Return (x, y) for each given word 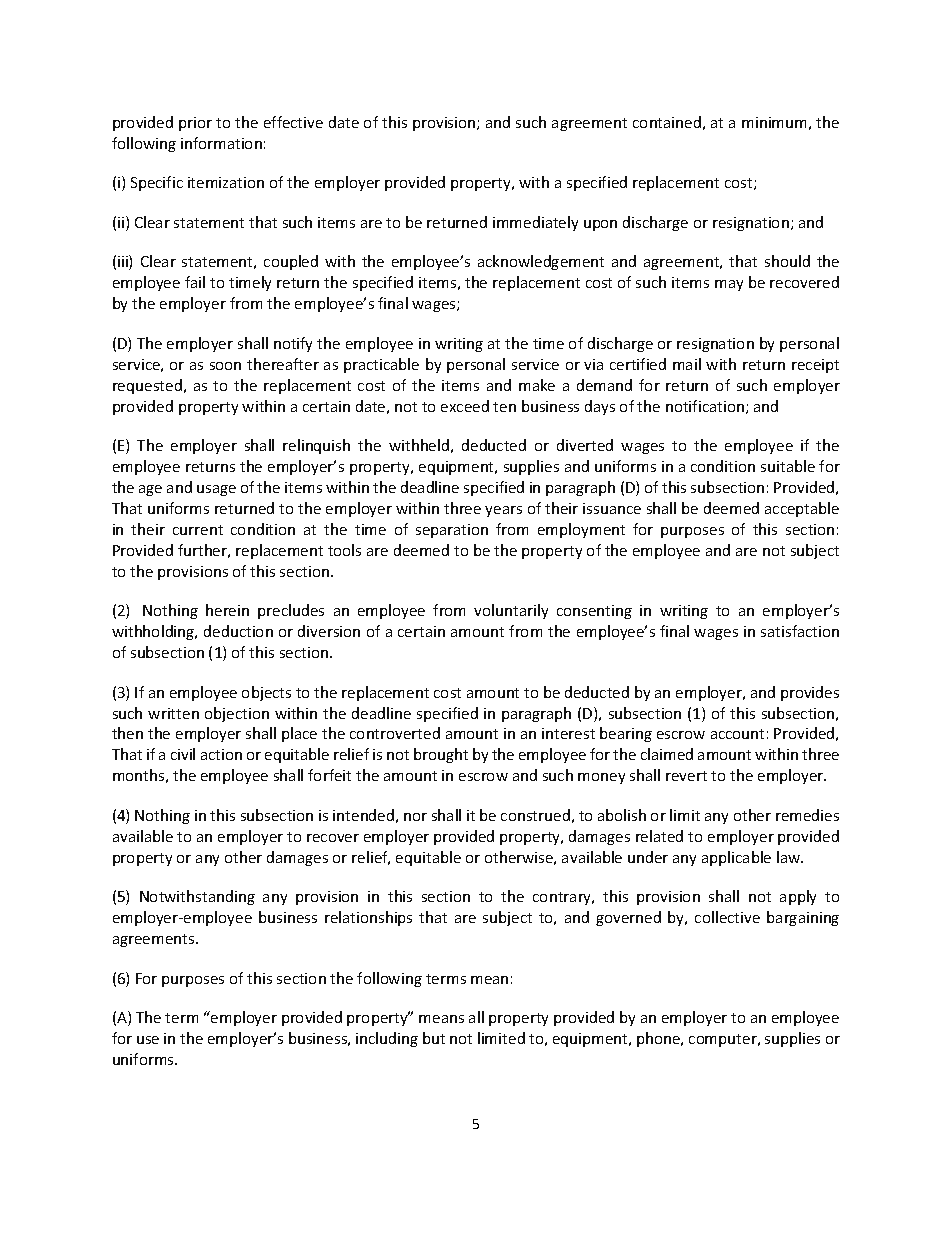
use (148, 1040)
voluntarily (511, 611)
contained (667, 122)
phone (660, 1039)
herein (227, 610)
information (221, 143)
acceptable (802, 509)
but (434, 1038)
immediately (535, 223)
